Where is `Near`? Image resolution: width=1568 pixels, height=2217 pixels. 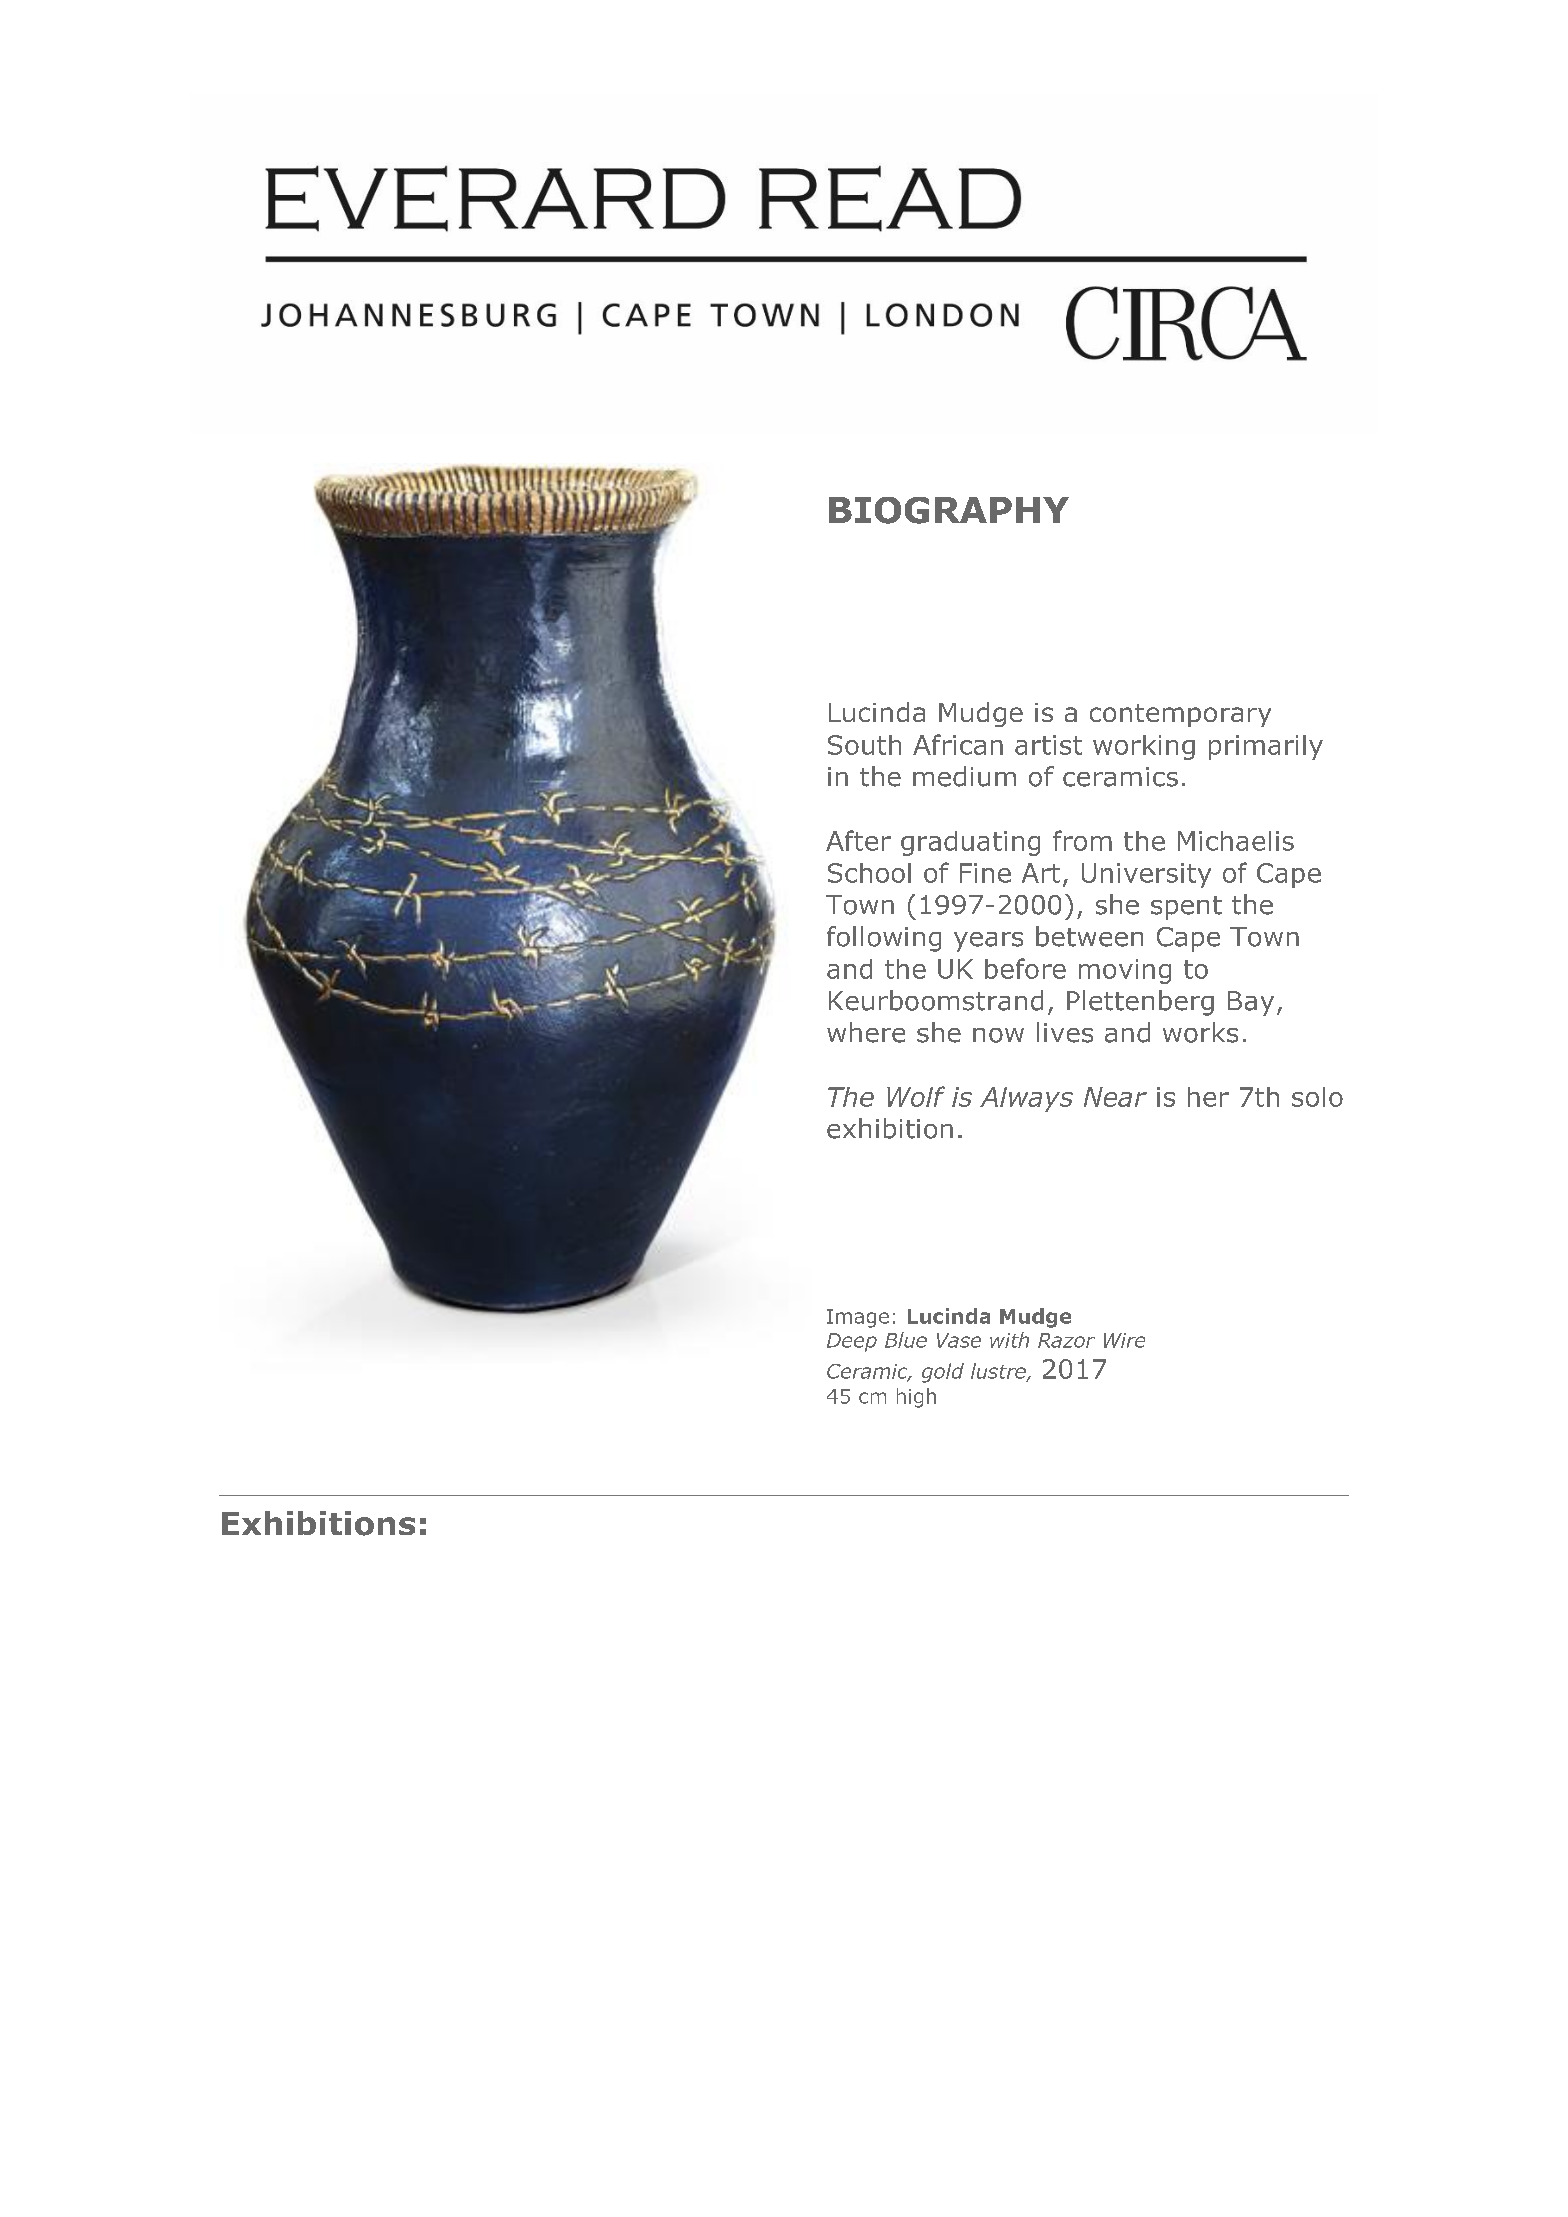 Near is located at coordinates (1115, 1097).
